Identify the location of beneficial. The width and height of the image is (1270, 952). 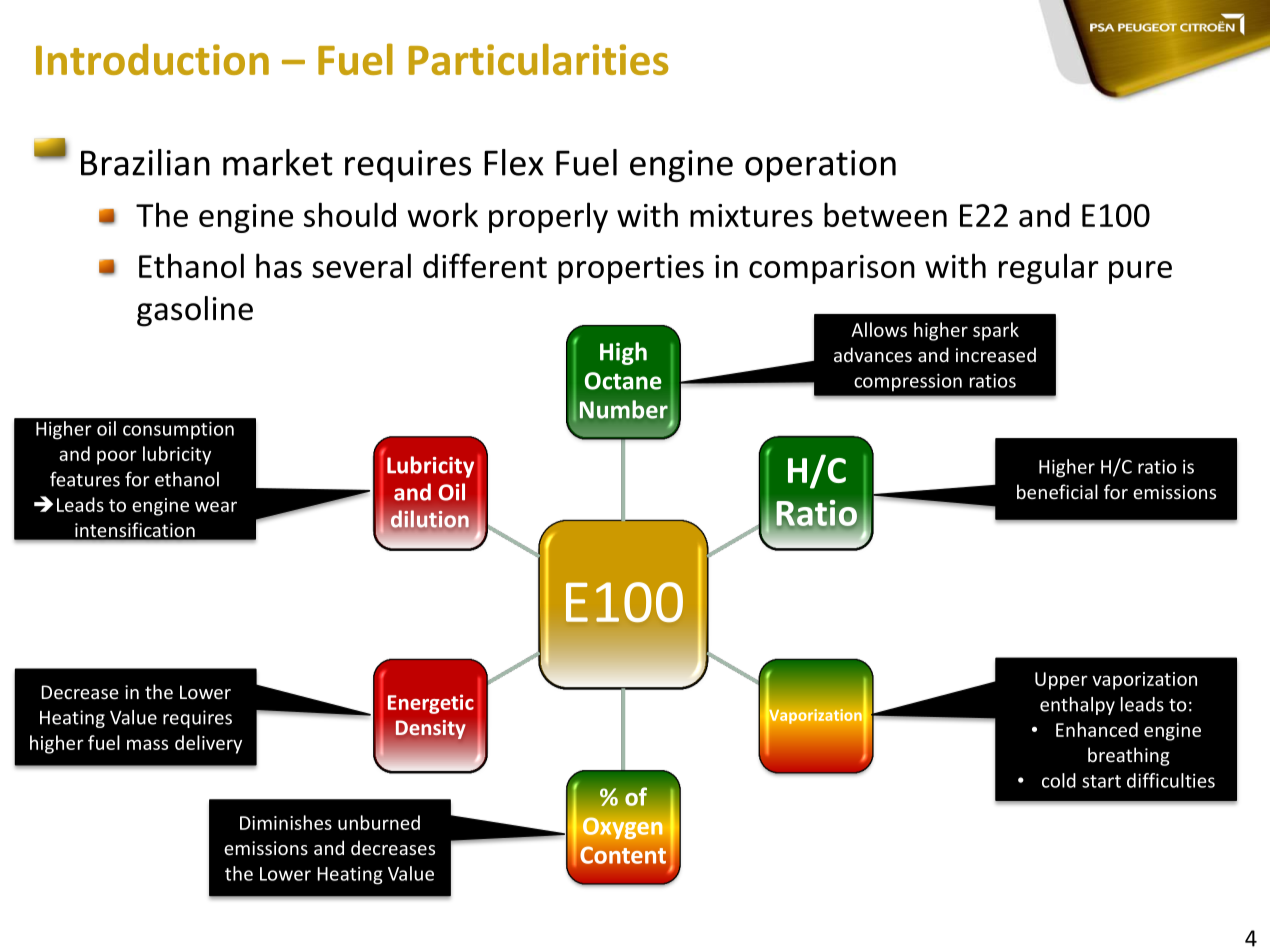
(1057, 491).
